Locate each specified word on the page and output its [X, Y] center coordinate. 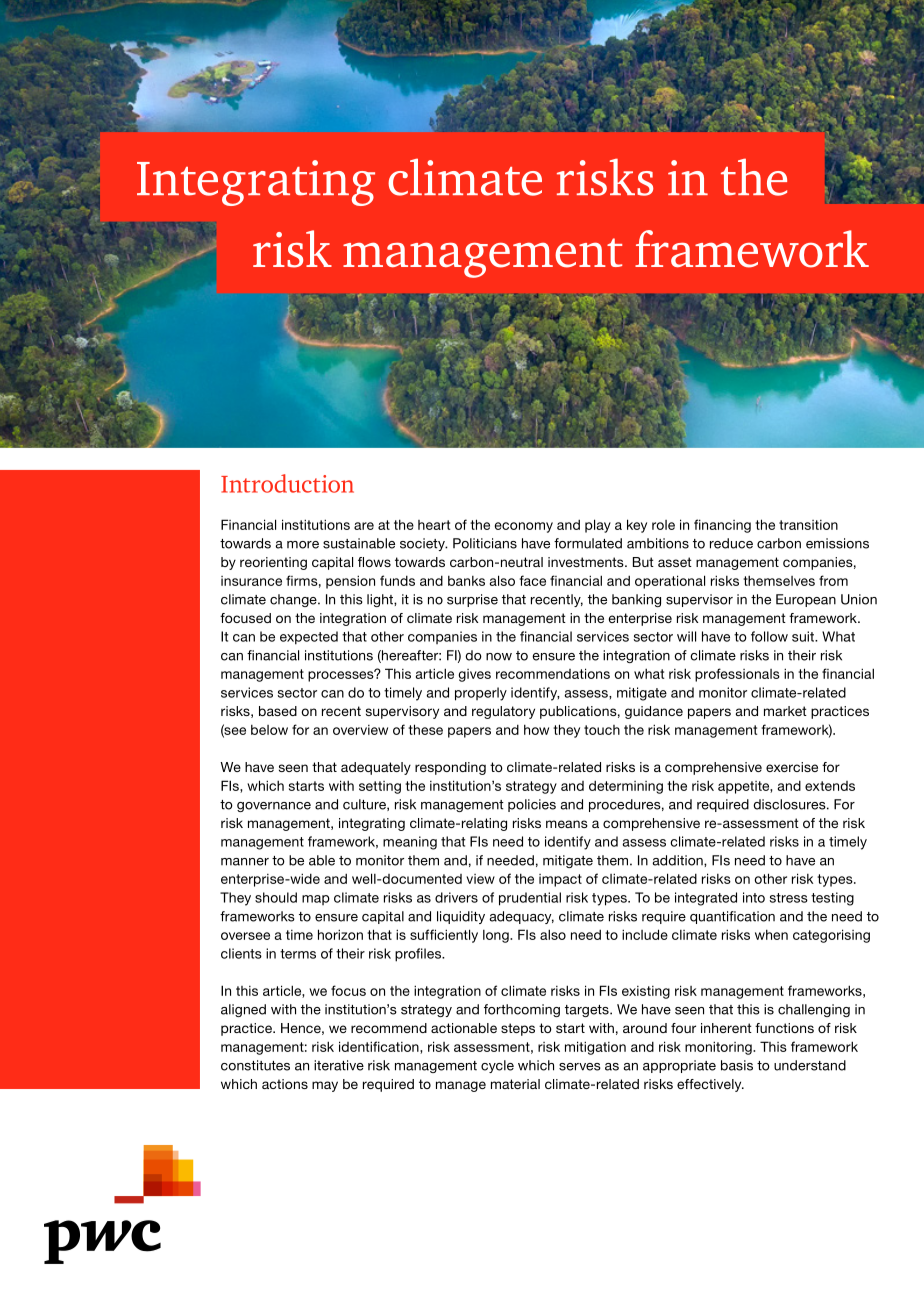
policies [532, 805]
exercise [792, 767]
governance [274, 807]
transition [808, 525]
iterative [339, 1065]
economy [524, 527]
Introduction [287, 483]
